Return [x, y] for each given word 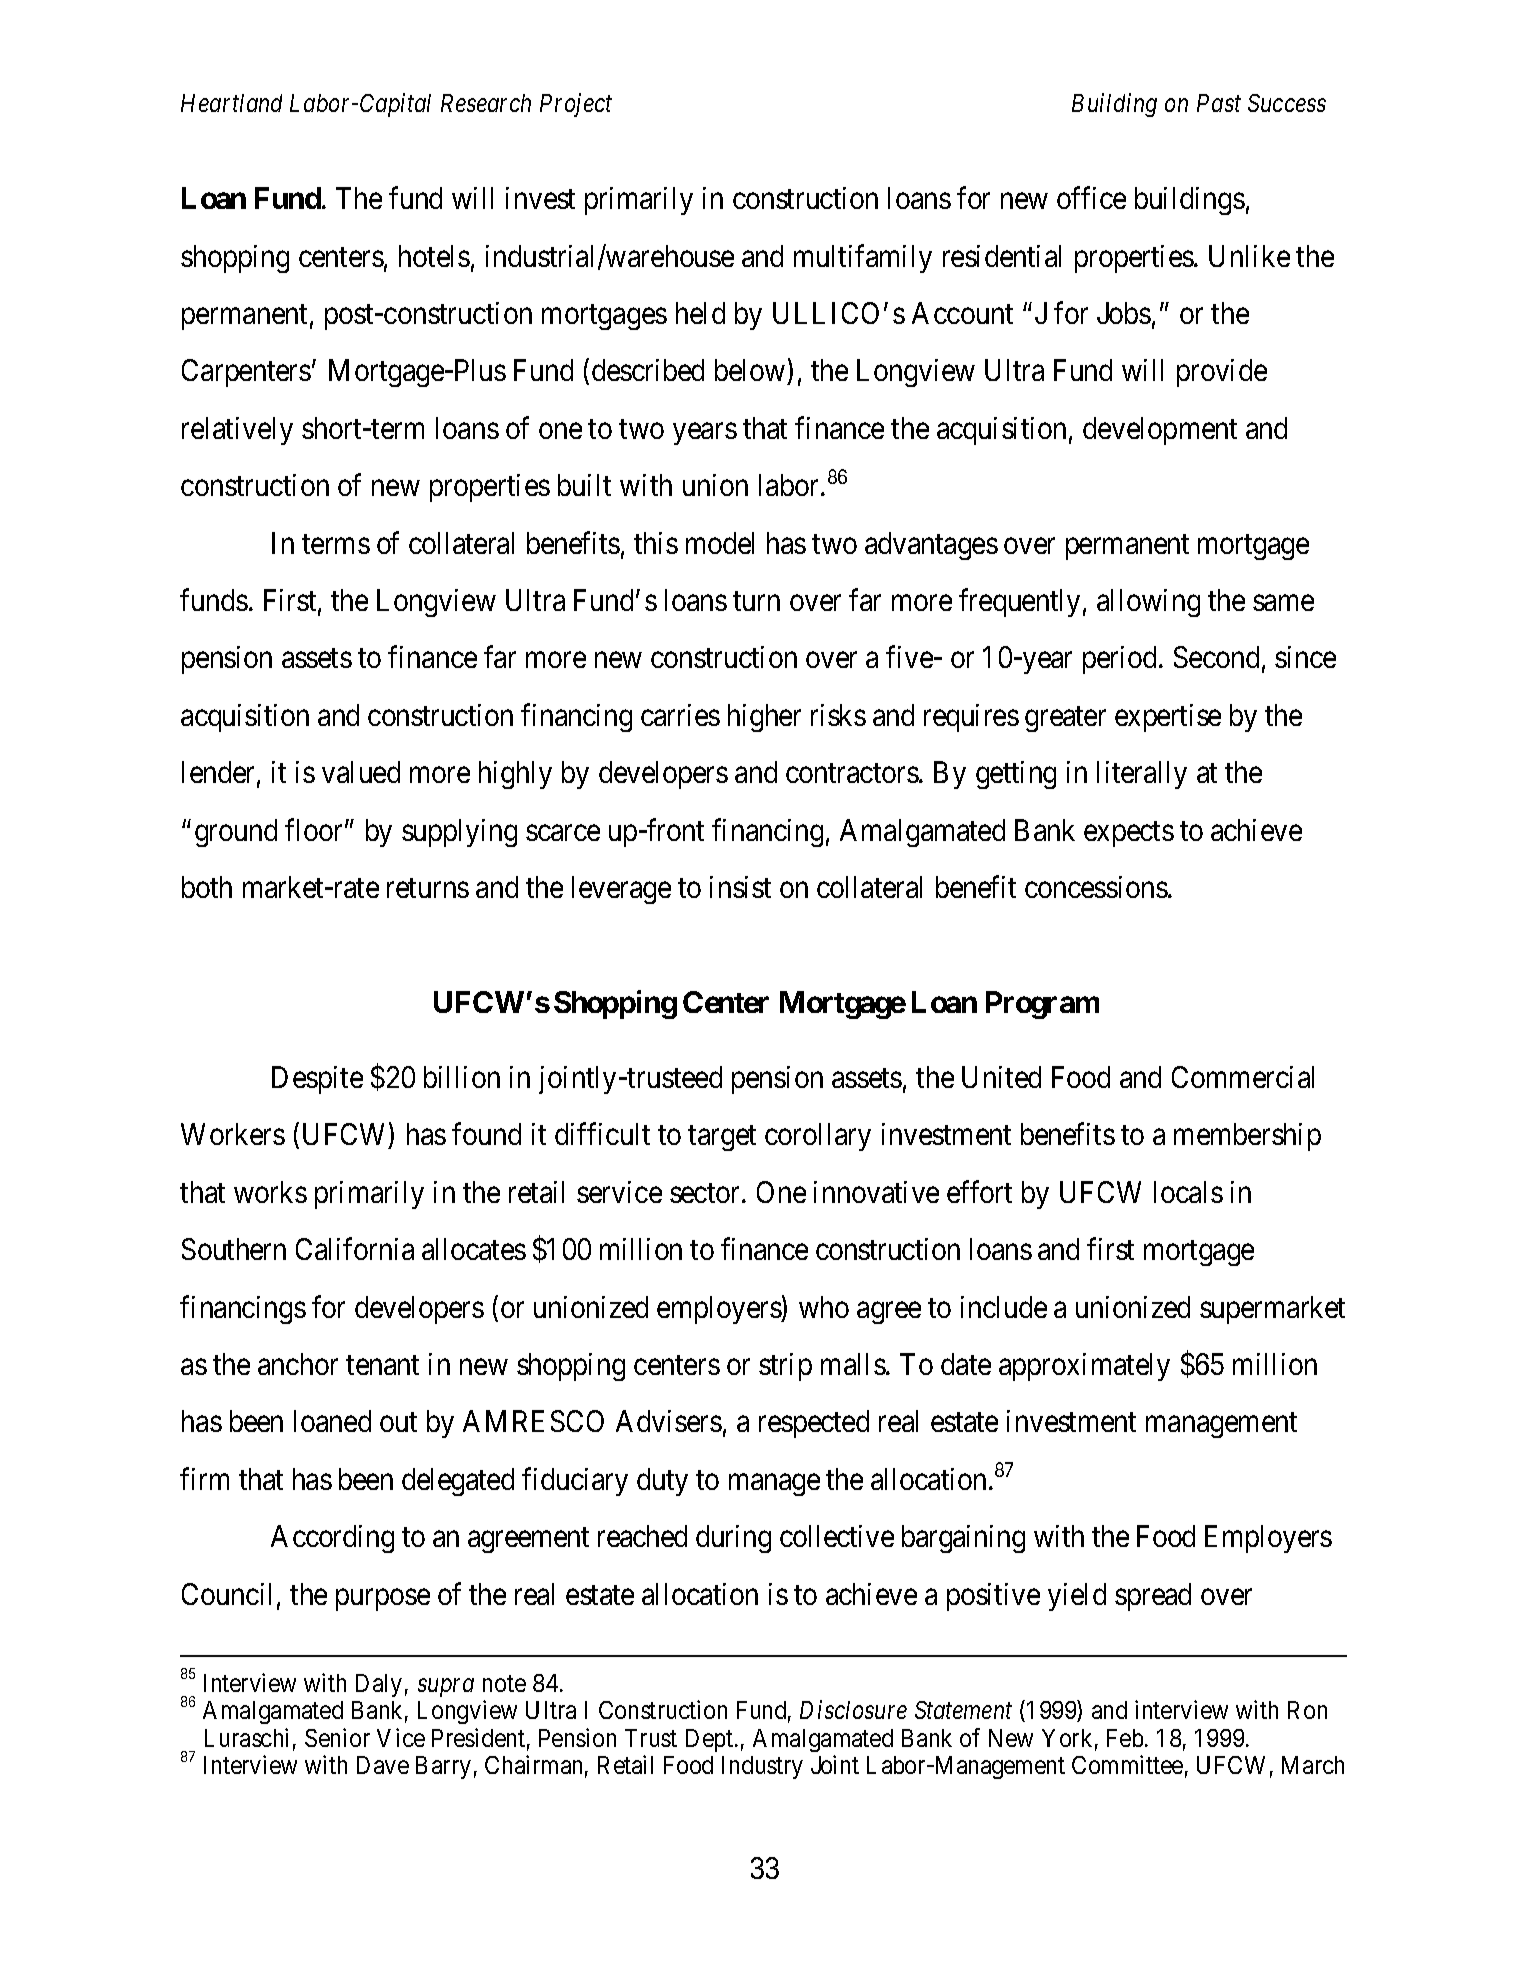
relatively [237, 431]
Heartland [231, 103]
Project [576, 105]
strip [785, 1367]
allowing [1148, 603]
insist [740, 887]
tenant [382, 1365]
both [207, 887]
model [720, 543]
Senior [337, 1737]
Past [1219, 103]
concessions [1096, 887]
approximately [1084, 1367]
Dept [709, 1740]
